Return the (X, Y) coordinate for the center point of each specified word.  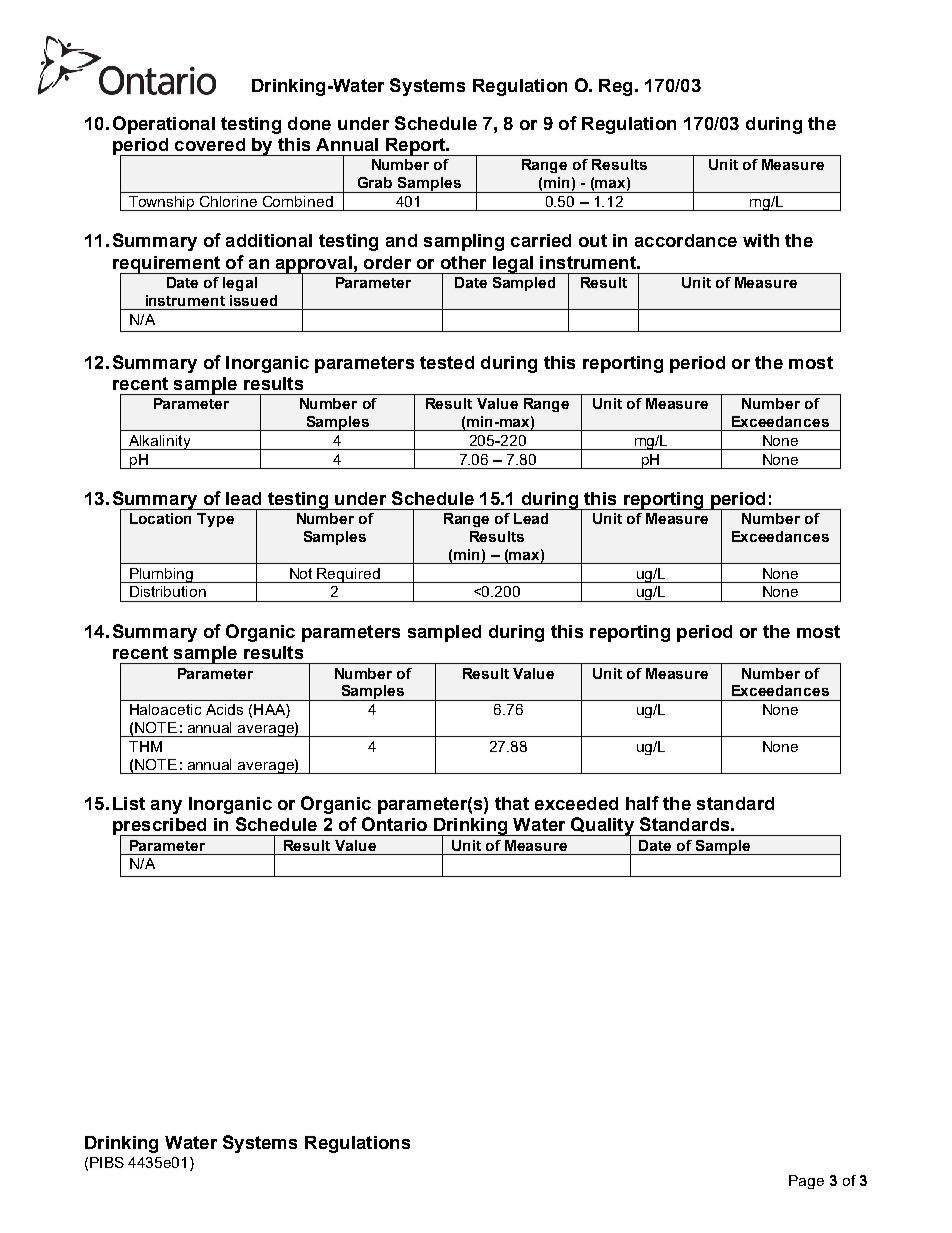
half (642, 803)
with (761, 240)
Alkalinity (160, 442)
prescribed (161, 827)
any (166, 807)
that (512, 803)
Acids (224, 709)
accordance (686, 240)
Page (806, 1182)
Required (349, 575)
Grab (375, 182)
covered (210, 144)
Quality (602, 827)
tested (447, 362)
